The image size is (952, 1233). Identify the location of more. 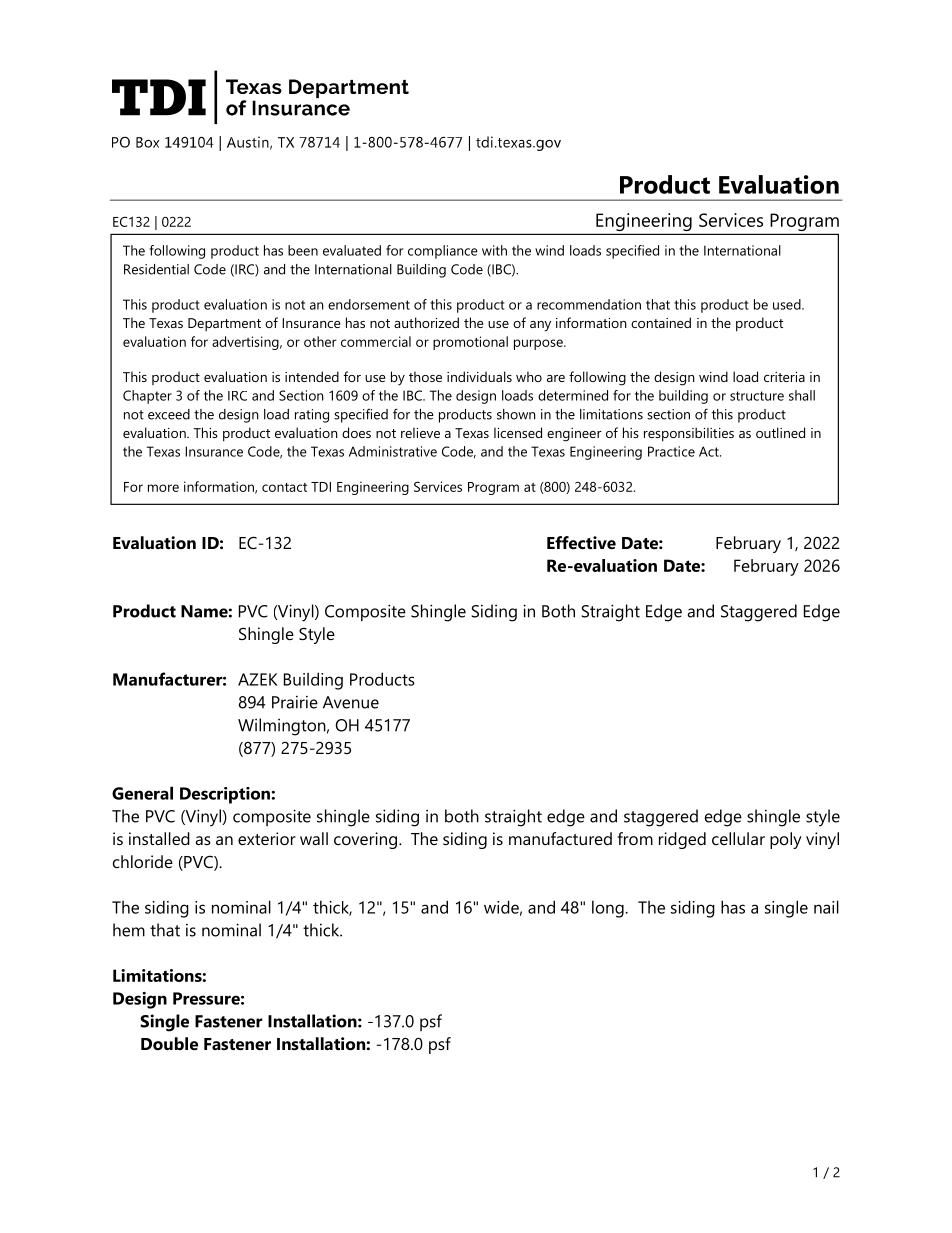
(163, 488).
